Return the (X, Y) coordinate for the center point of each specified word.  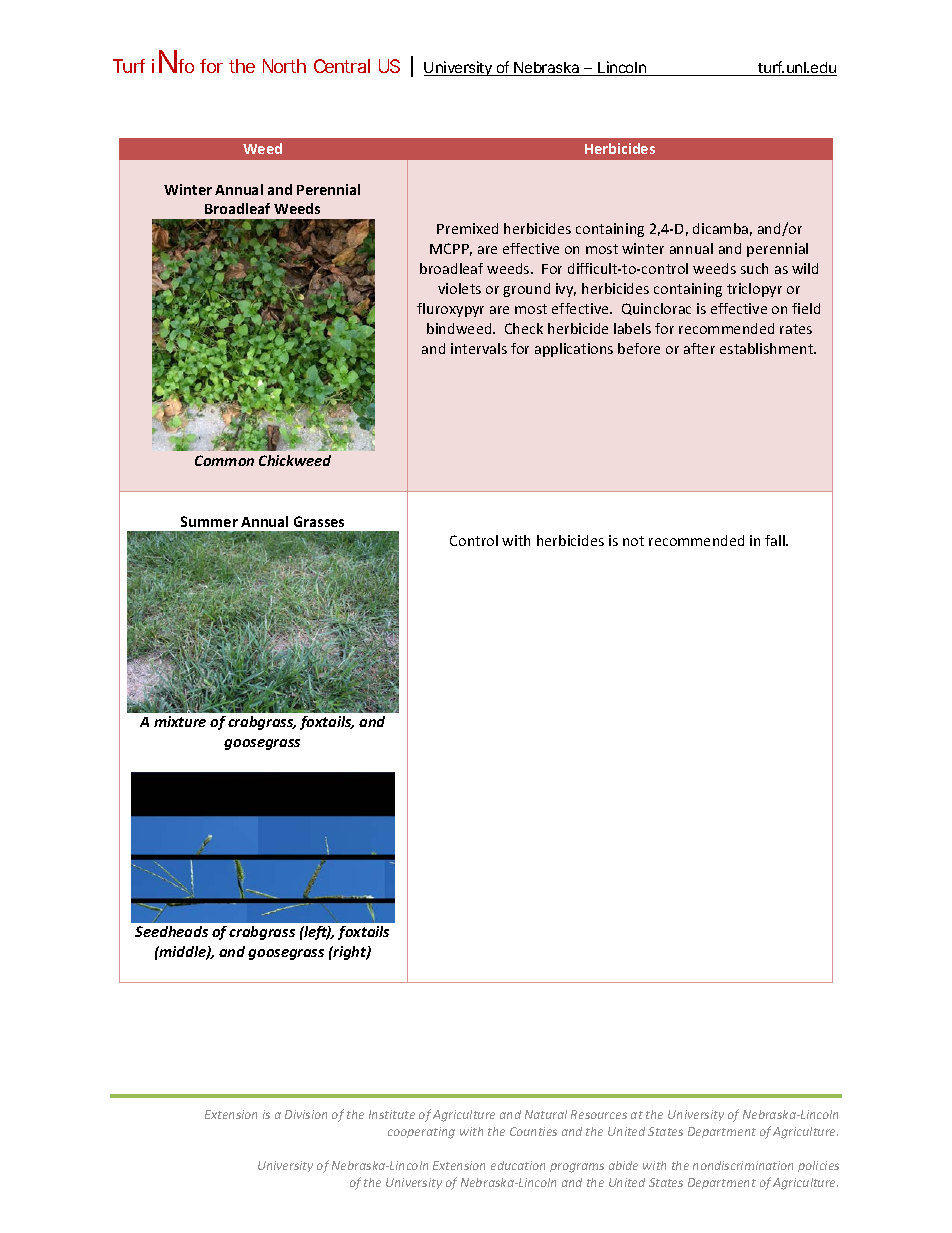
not (633, 541)
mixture (180, 721)
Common (224, 460)
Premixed (467, 228)
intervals (479, 348)
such (754, 268)
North (284, 66)
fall (776, 540)
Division (306, 1114)
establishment (768, 348)
